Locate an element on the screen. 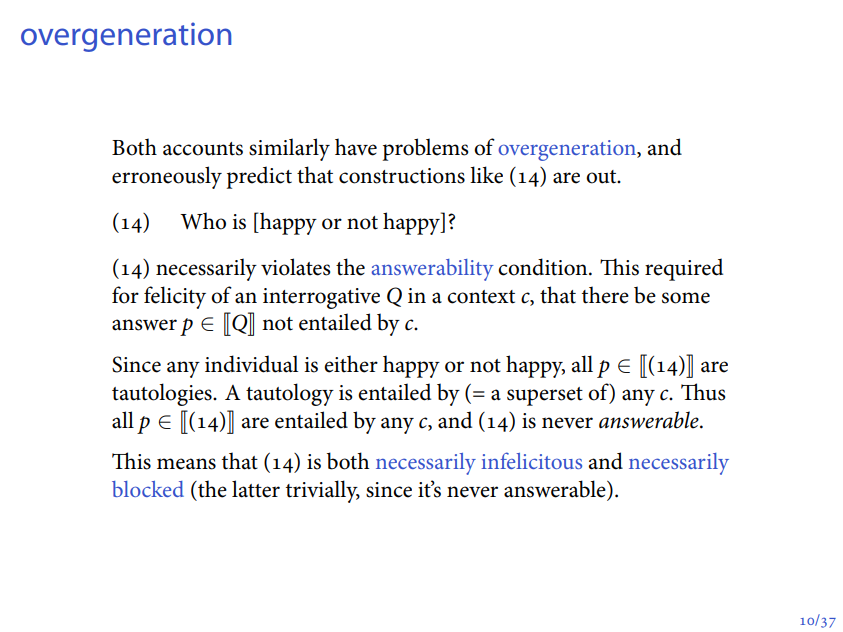 The height and width of the screenshot is (632, 843). felicity is located at coordinates (175, 297).
